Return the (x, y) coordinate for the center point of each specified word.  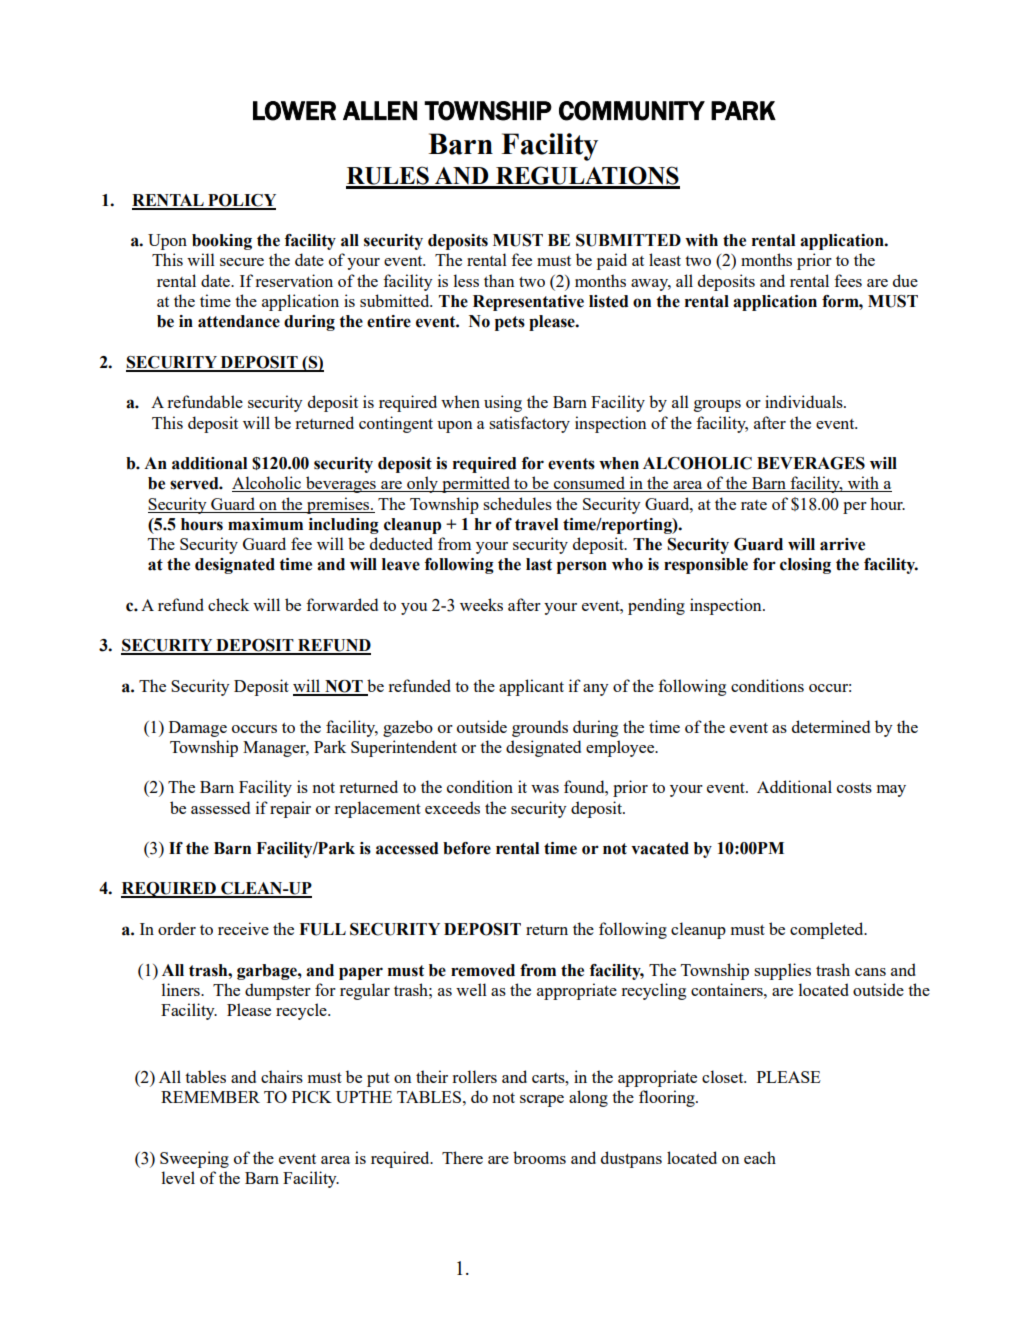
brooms (539, 1157)
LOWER (294, 111)
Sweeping (194, 1159)
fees (848, 280)
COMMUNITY (632, 111)
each (760, 1157)
